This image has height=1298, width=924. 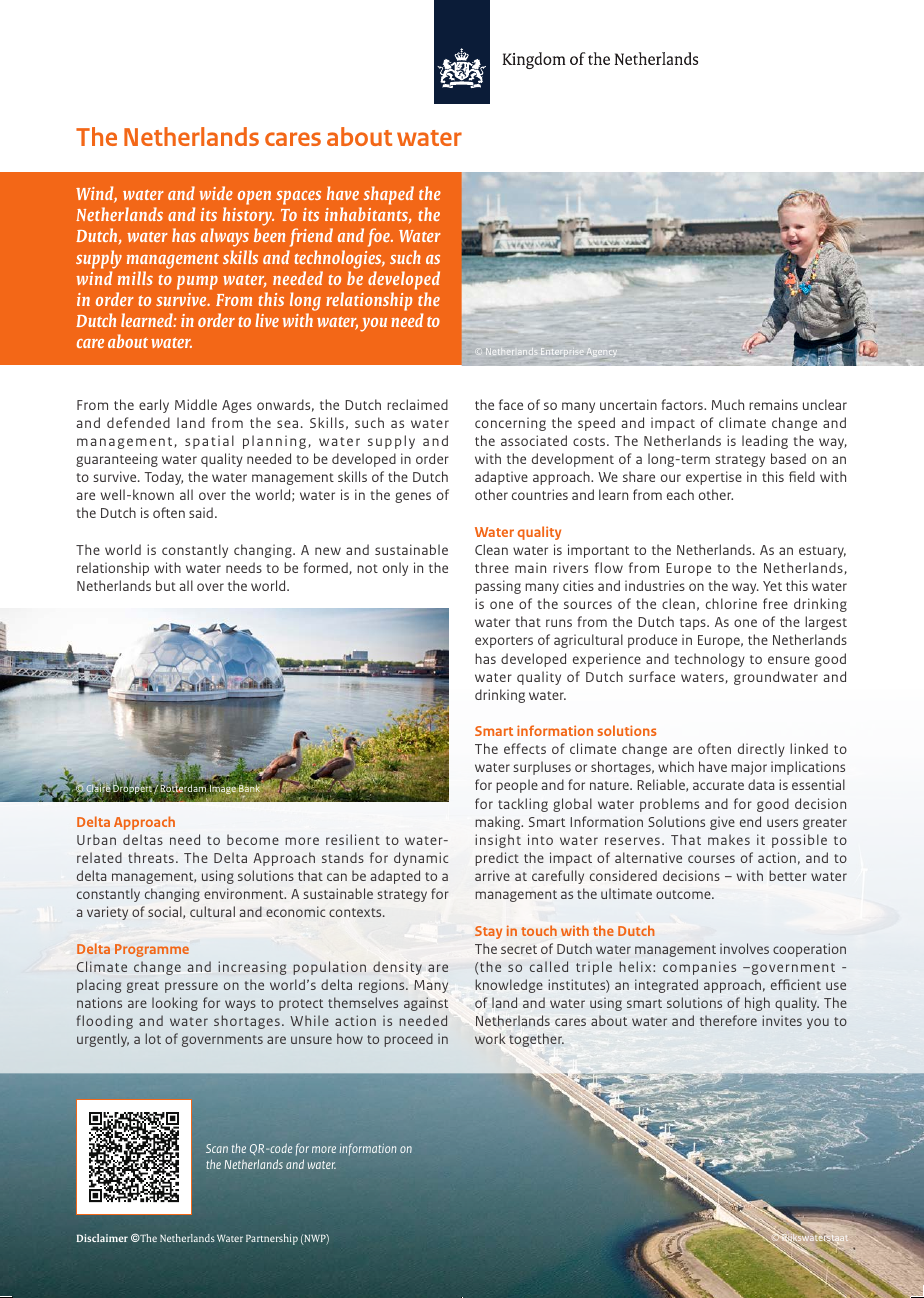 I want to click on Middle, so click(x=196, y=404).
